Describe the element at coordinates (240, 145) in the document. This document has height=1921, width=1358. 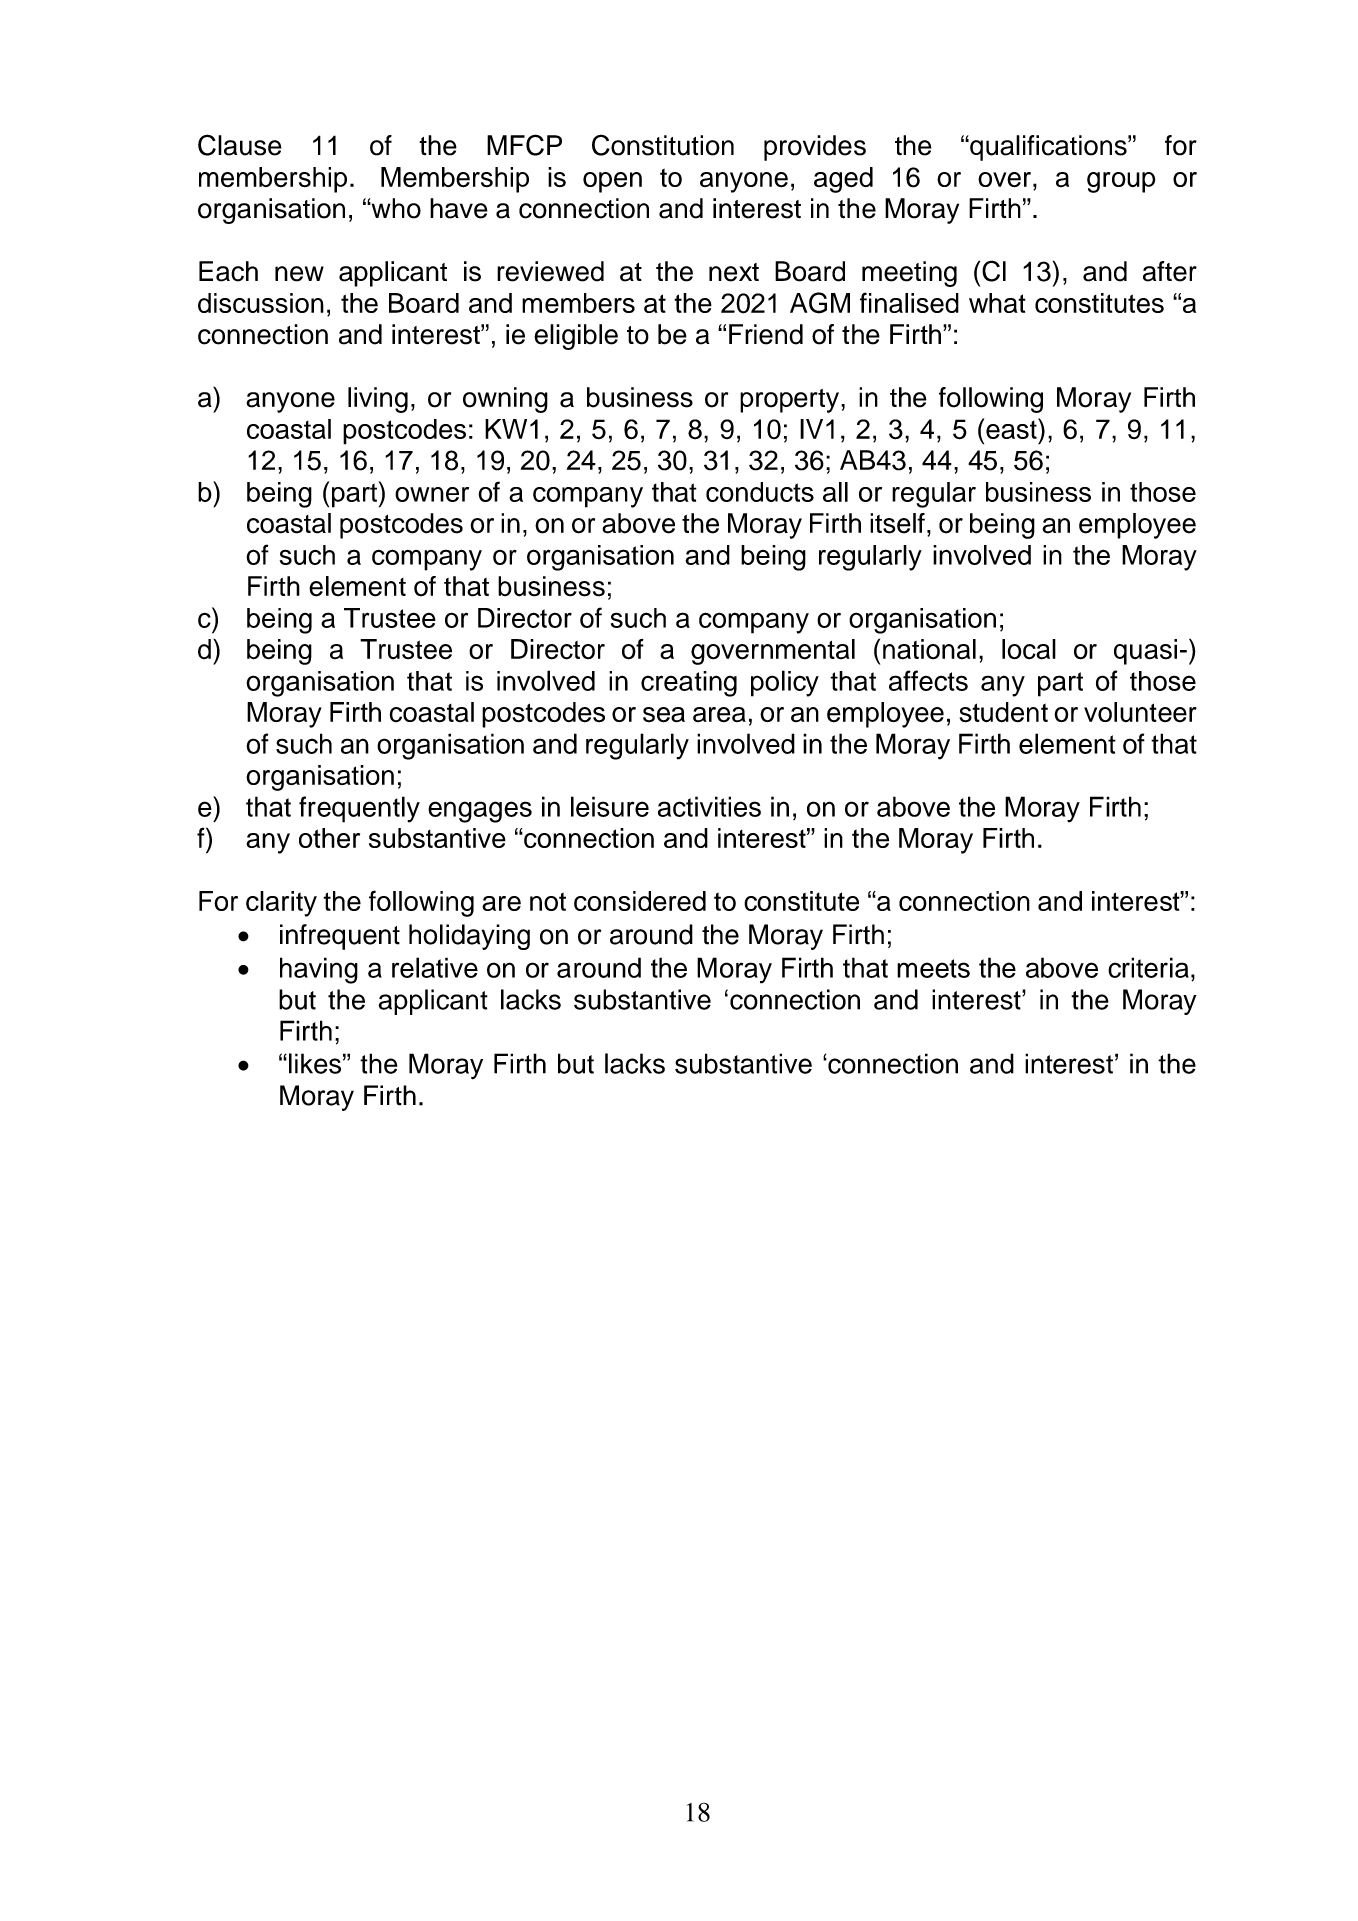
I see `Clause` at that location.
